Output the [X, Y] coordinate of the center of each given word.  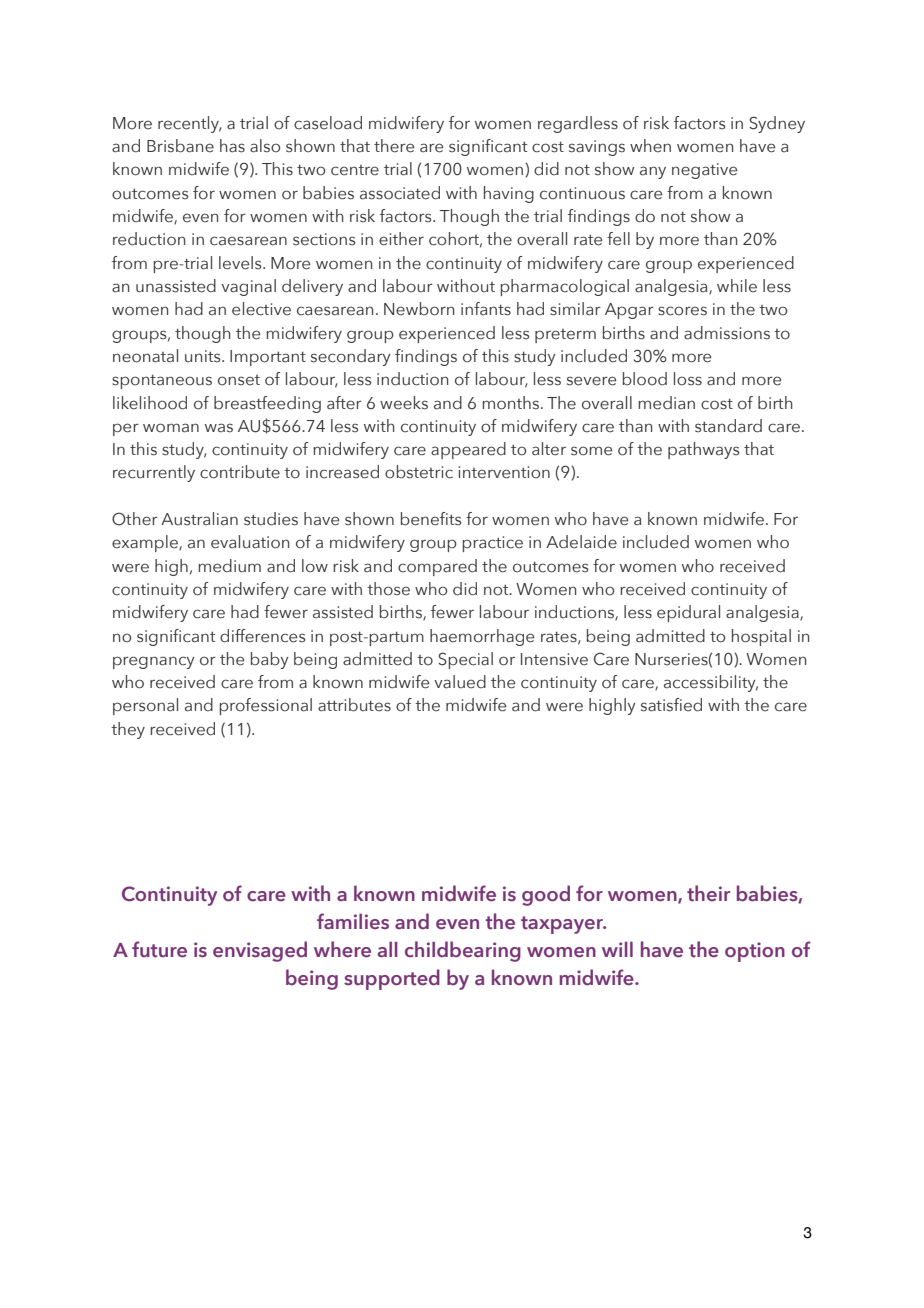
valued [460, 682]
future [159, 949]
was [219, 428]
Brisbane [180, 146]
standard [728, 426]
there [394, 146]
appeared [468, 450]
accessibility [711, 683]
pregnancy [154, 662]
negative [704, 171]
